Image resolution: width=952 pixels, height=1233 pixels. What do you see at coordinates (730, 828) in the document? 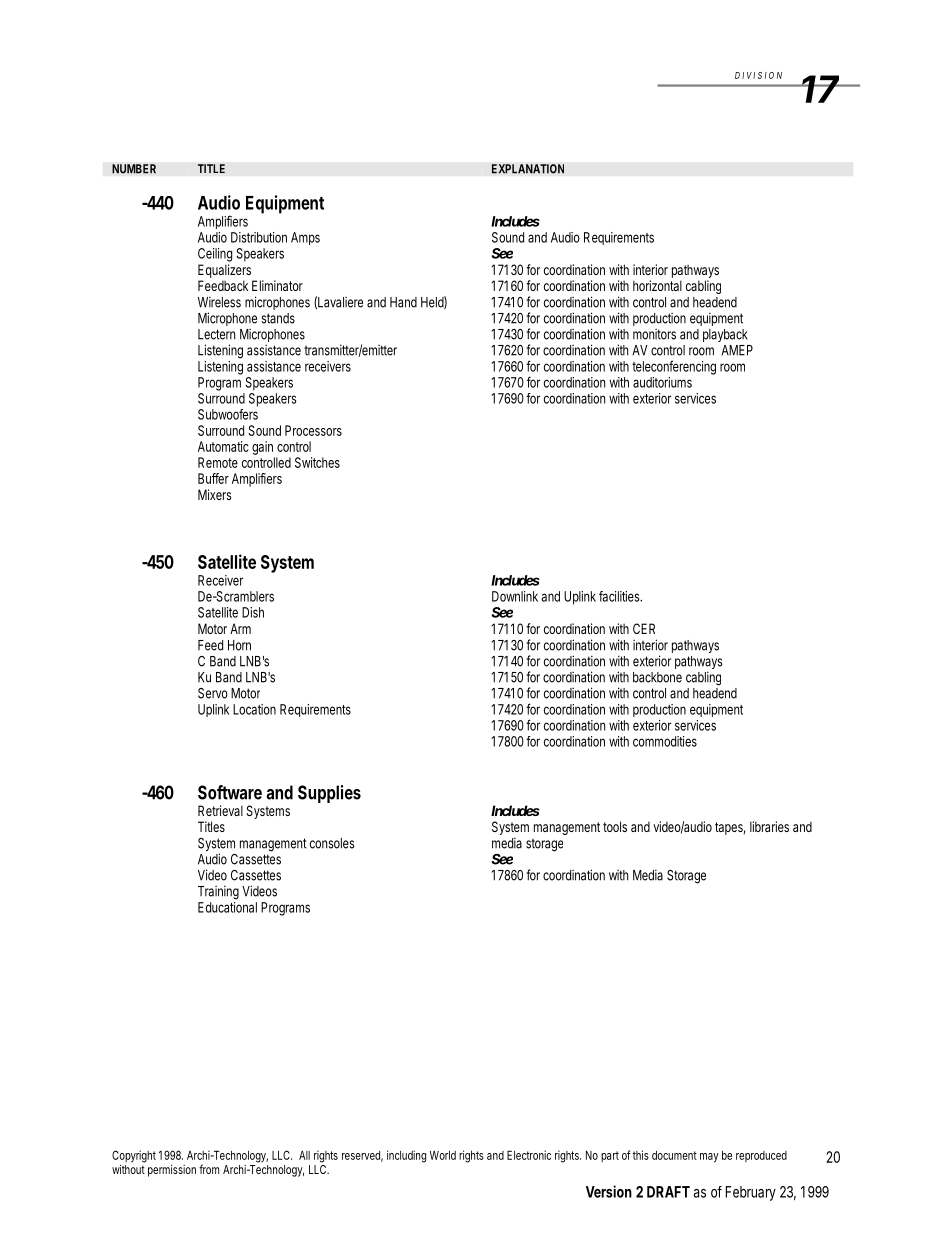
I see `tapes` at bounding box center [730, 828].
